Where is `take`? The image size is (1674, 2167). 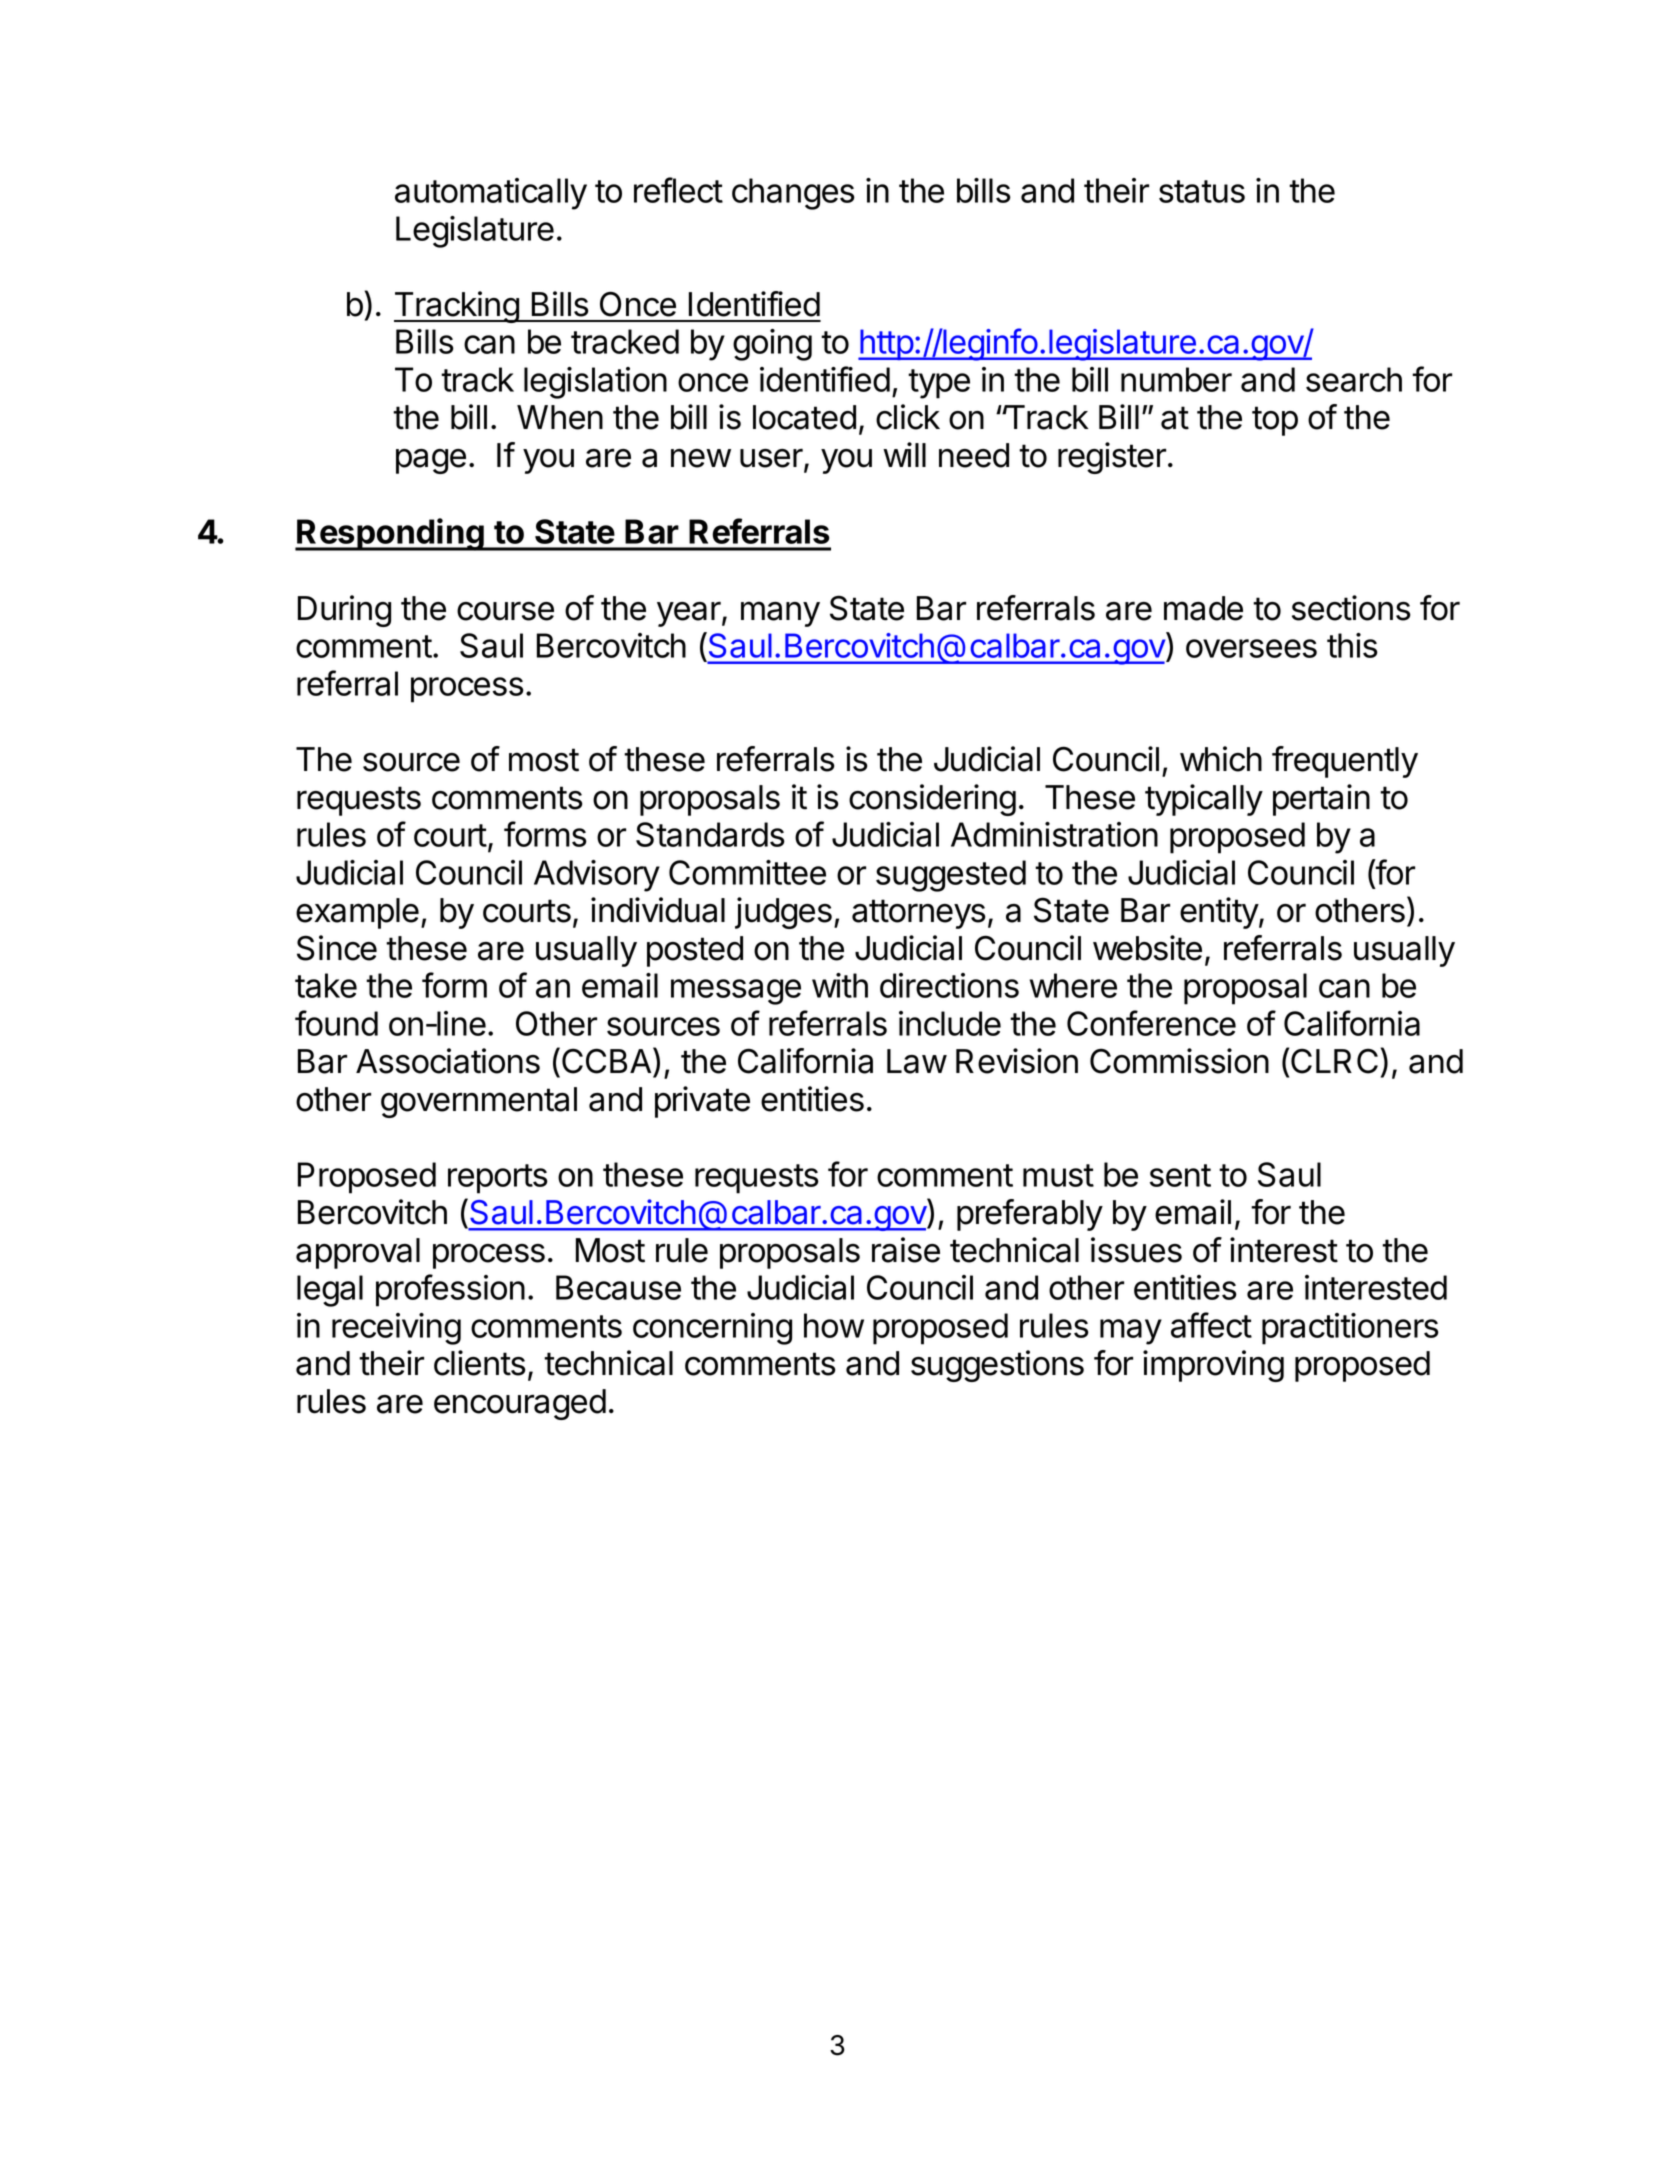 take is located at coordinates (326, 985).
